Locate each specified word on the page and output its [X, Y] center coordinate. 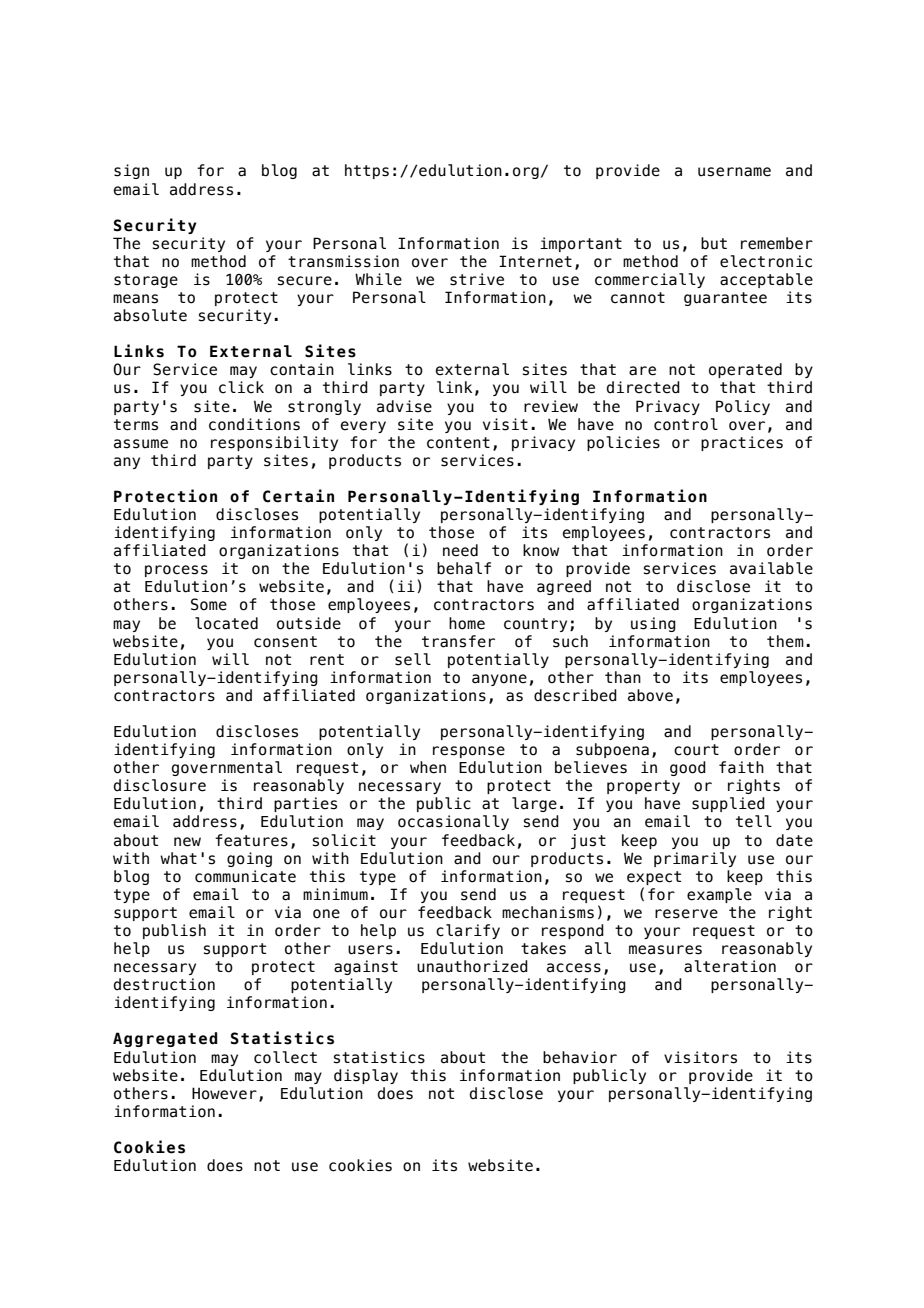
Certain [298, 496]
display [366, 1076]
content [458, 443]
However [224, 1093]
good [688, 768]
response [469, 752]
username [734, 172]
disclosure [160, 785]
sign [131, 171]
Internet [535, 261]
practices [742, 443]
